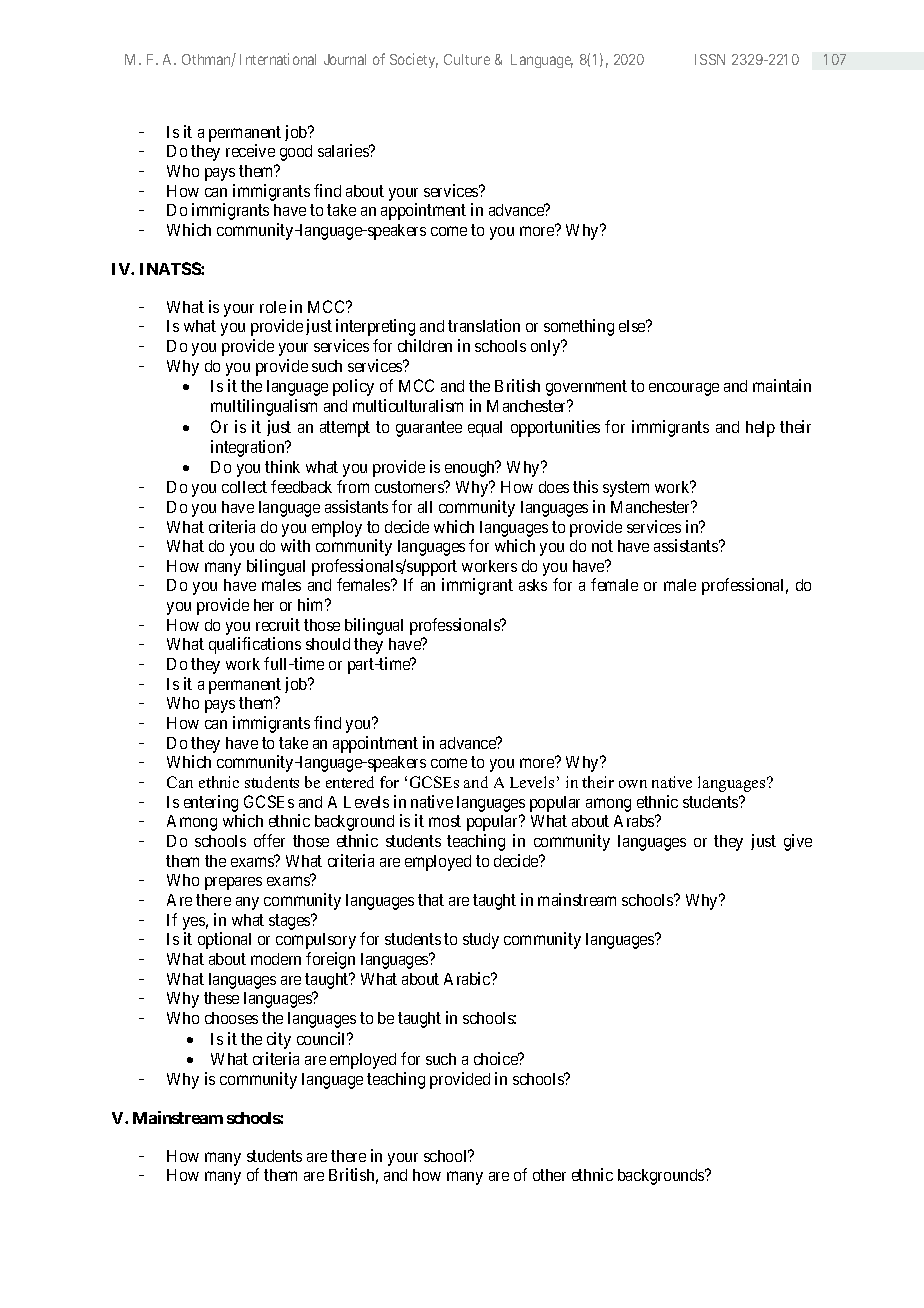  I want to click on asks, so click(533, 585).
